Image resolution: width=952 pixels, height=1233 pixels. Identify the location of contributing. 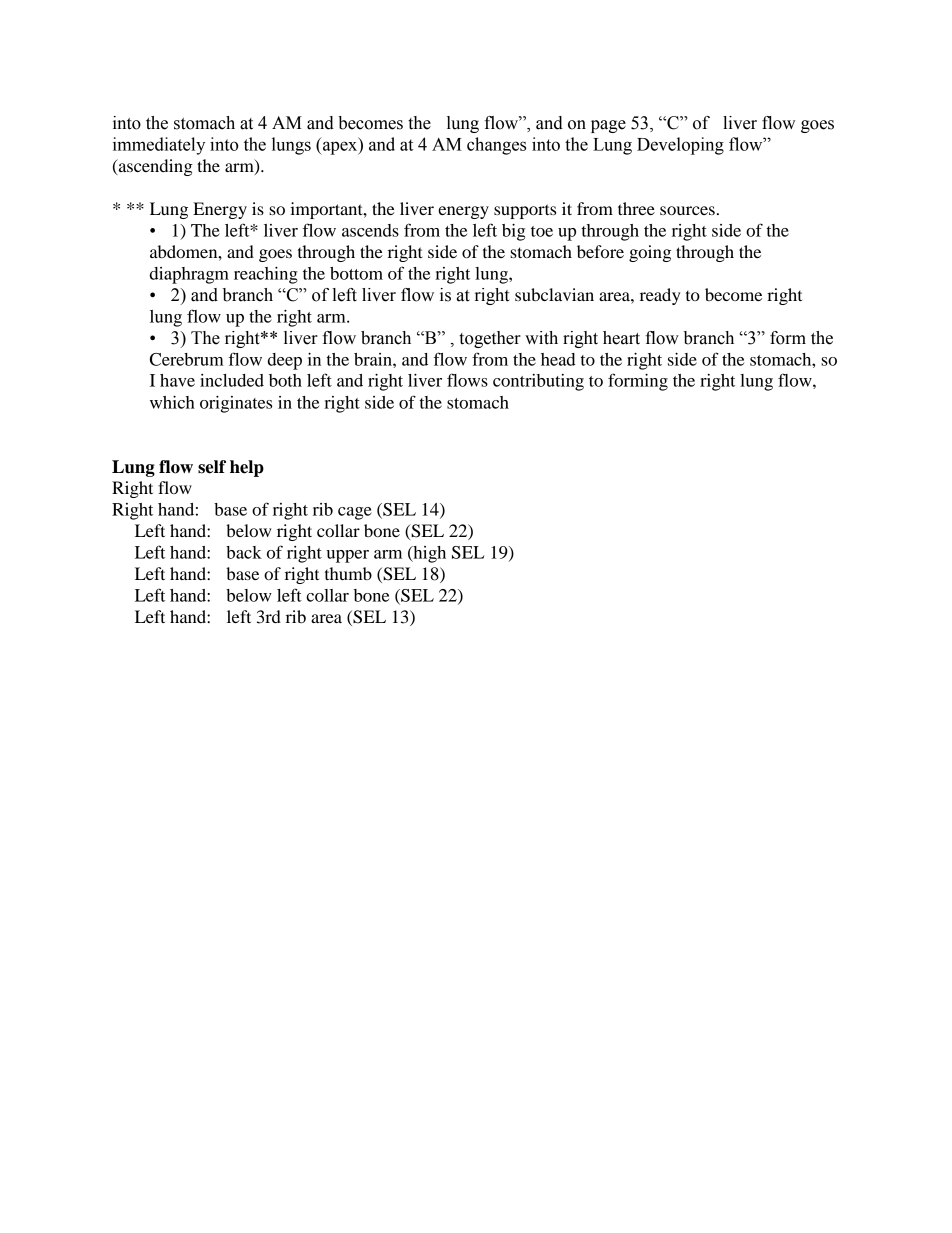
(538, 382).
